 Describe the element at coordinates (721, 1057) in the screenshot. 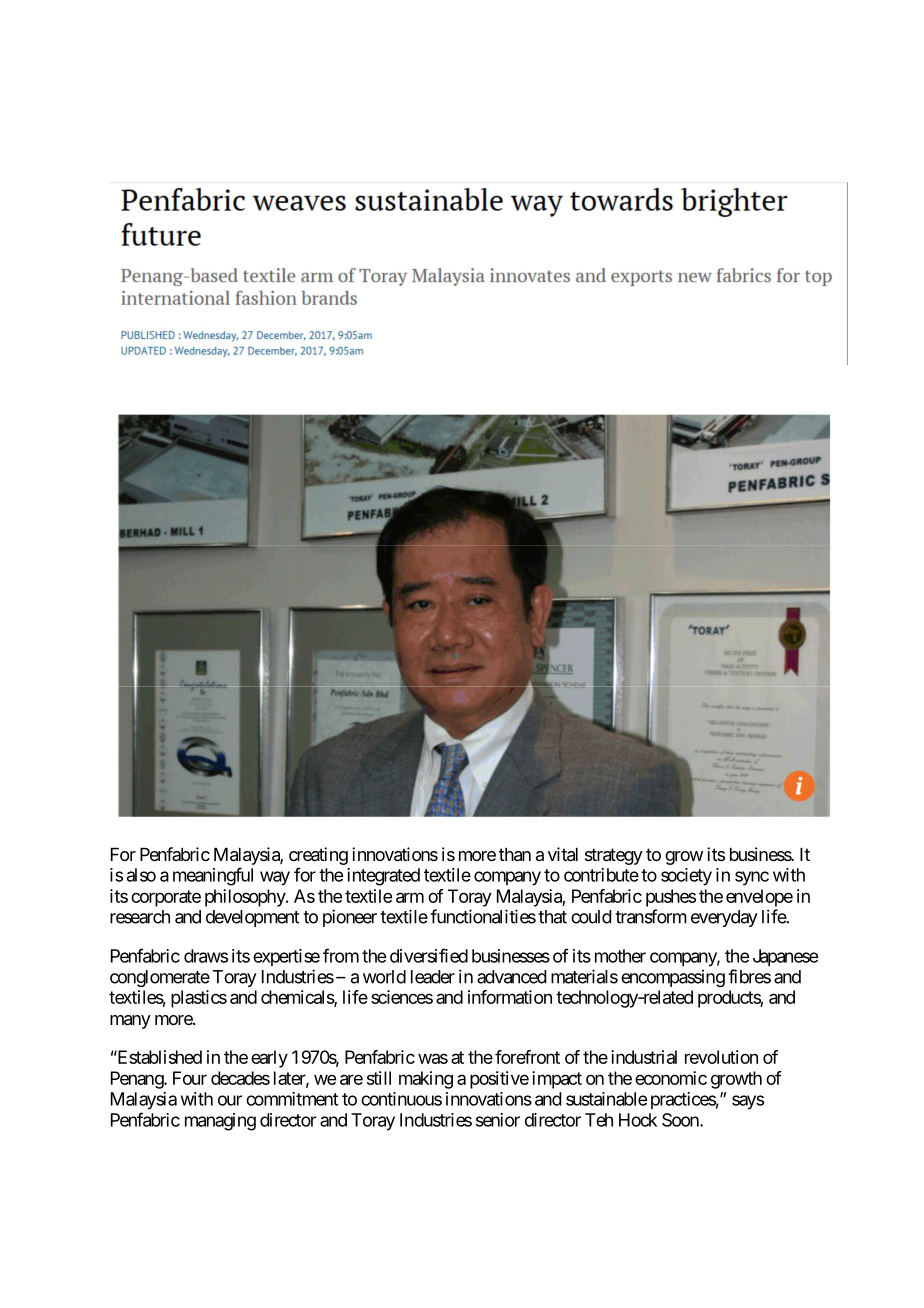

I see `revolution` at that location.
